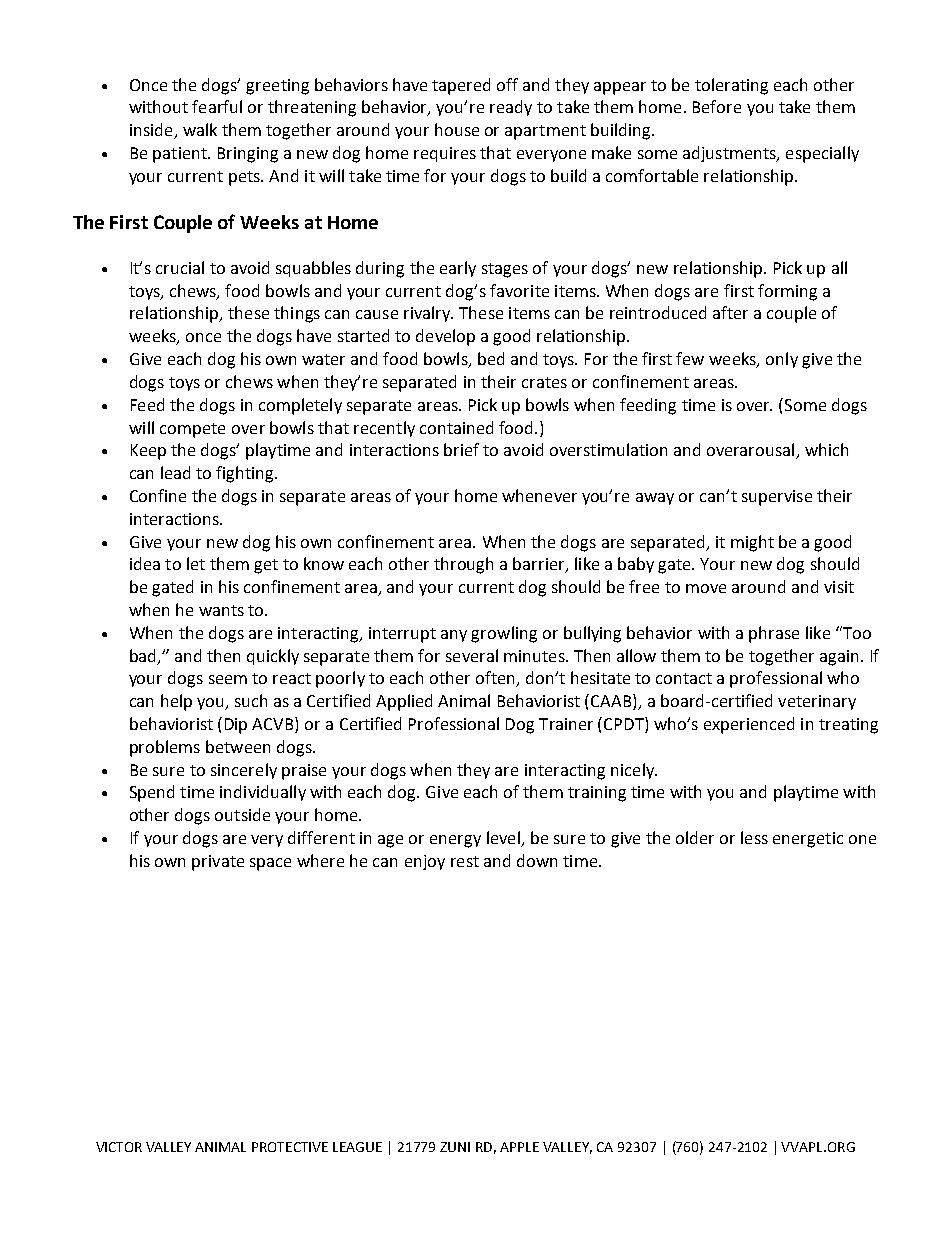 The image size is (952, 1233). Describe the element at coordinates (511, 108) in the document. I see `ready` at that location.
